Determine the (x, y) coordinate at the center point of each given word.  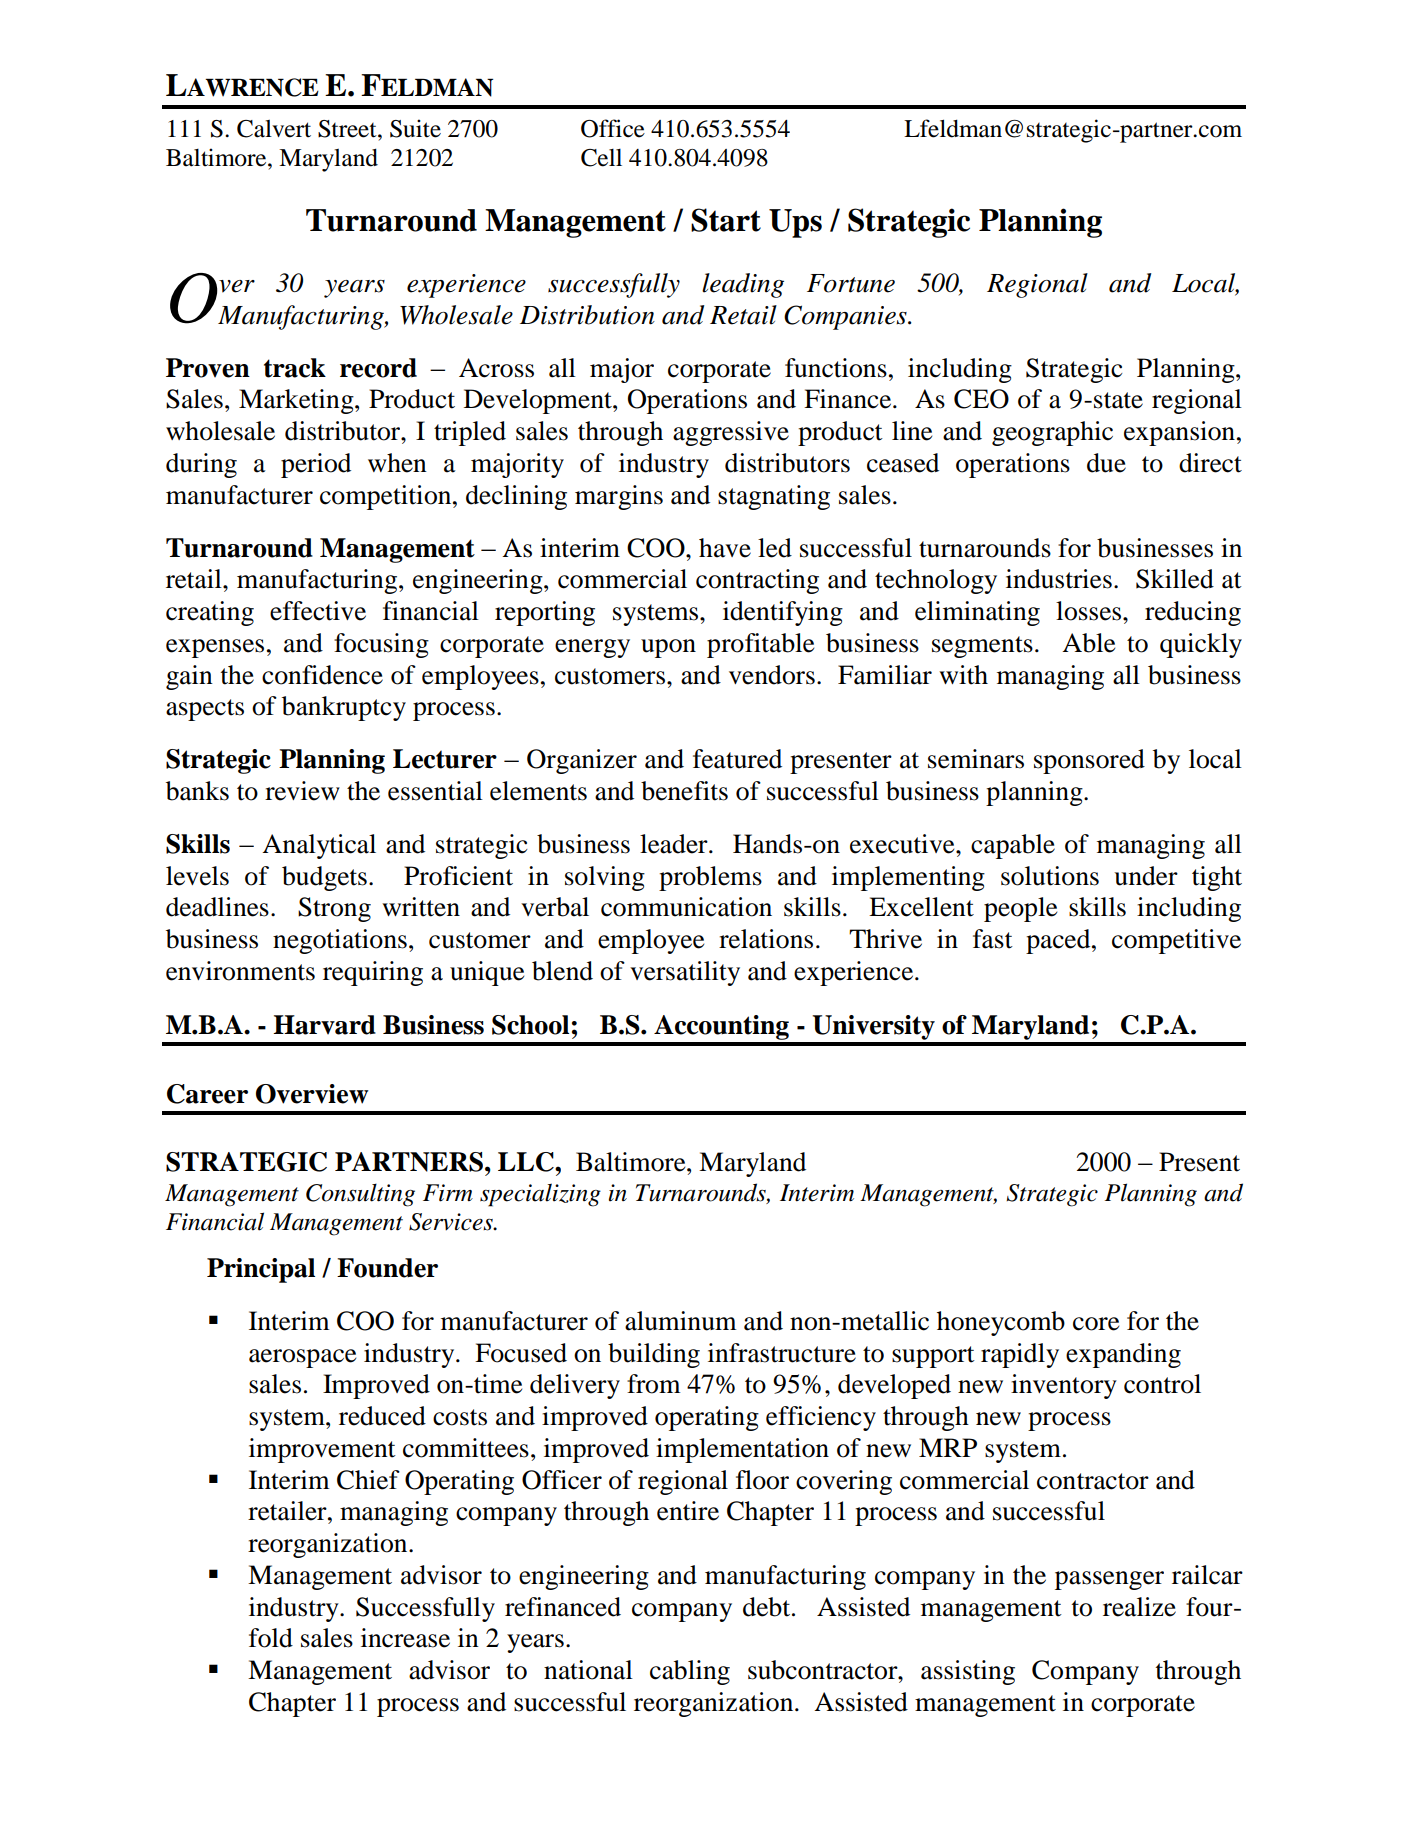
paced (1059, 941)
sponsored (1089, 761)
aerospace (302, 1358)
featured (737, 759)
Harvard (324, 1025)
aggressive (731, 433)
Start (726, 220)
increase (405, 1638)
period (316, 465)
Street (348, 129)
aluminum (681, 1321)
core (1096, 1324)
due (1106, 463)
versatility (685, 973)
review (302, 791)
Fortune (851, 283)
